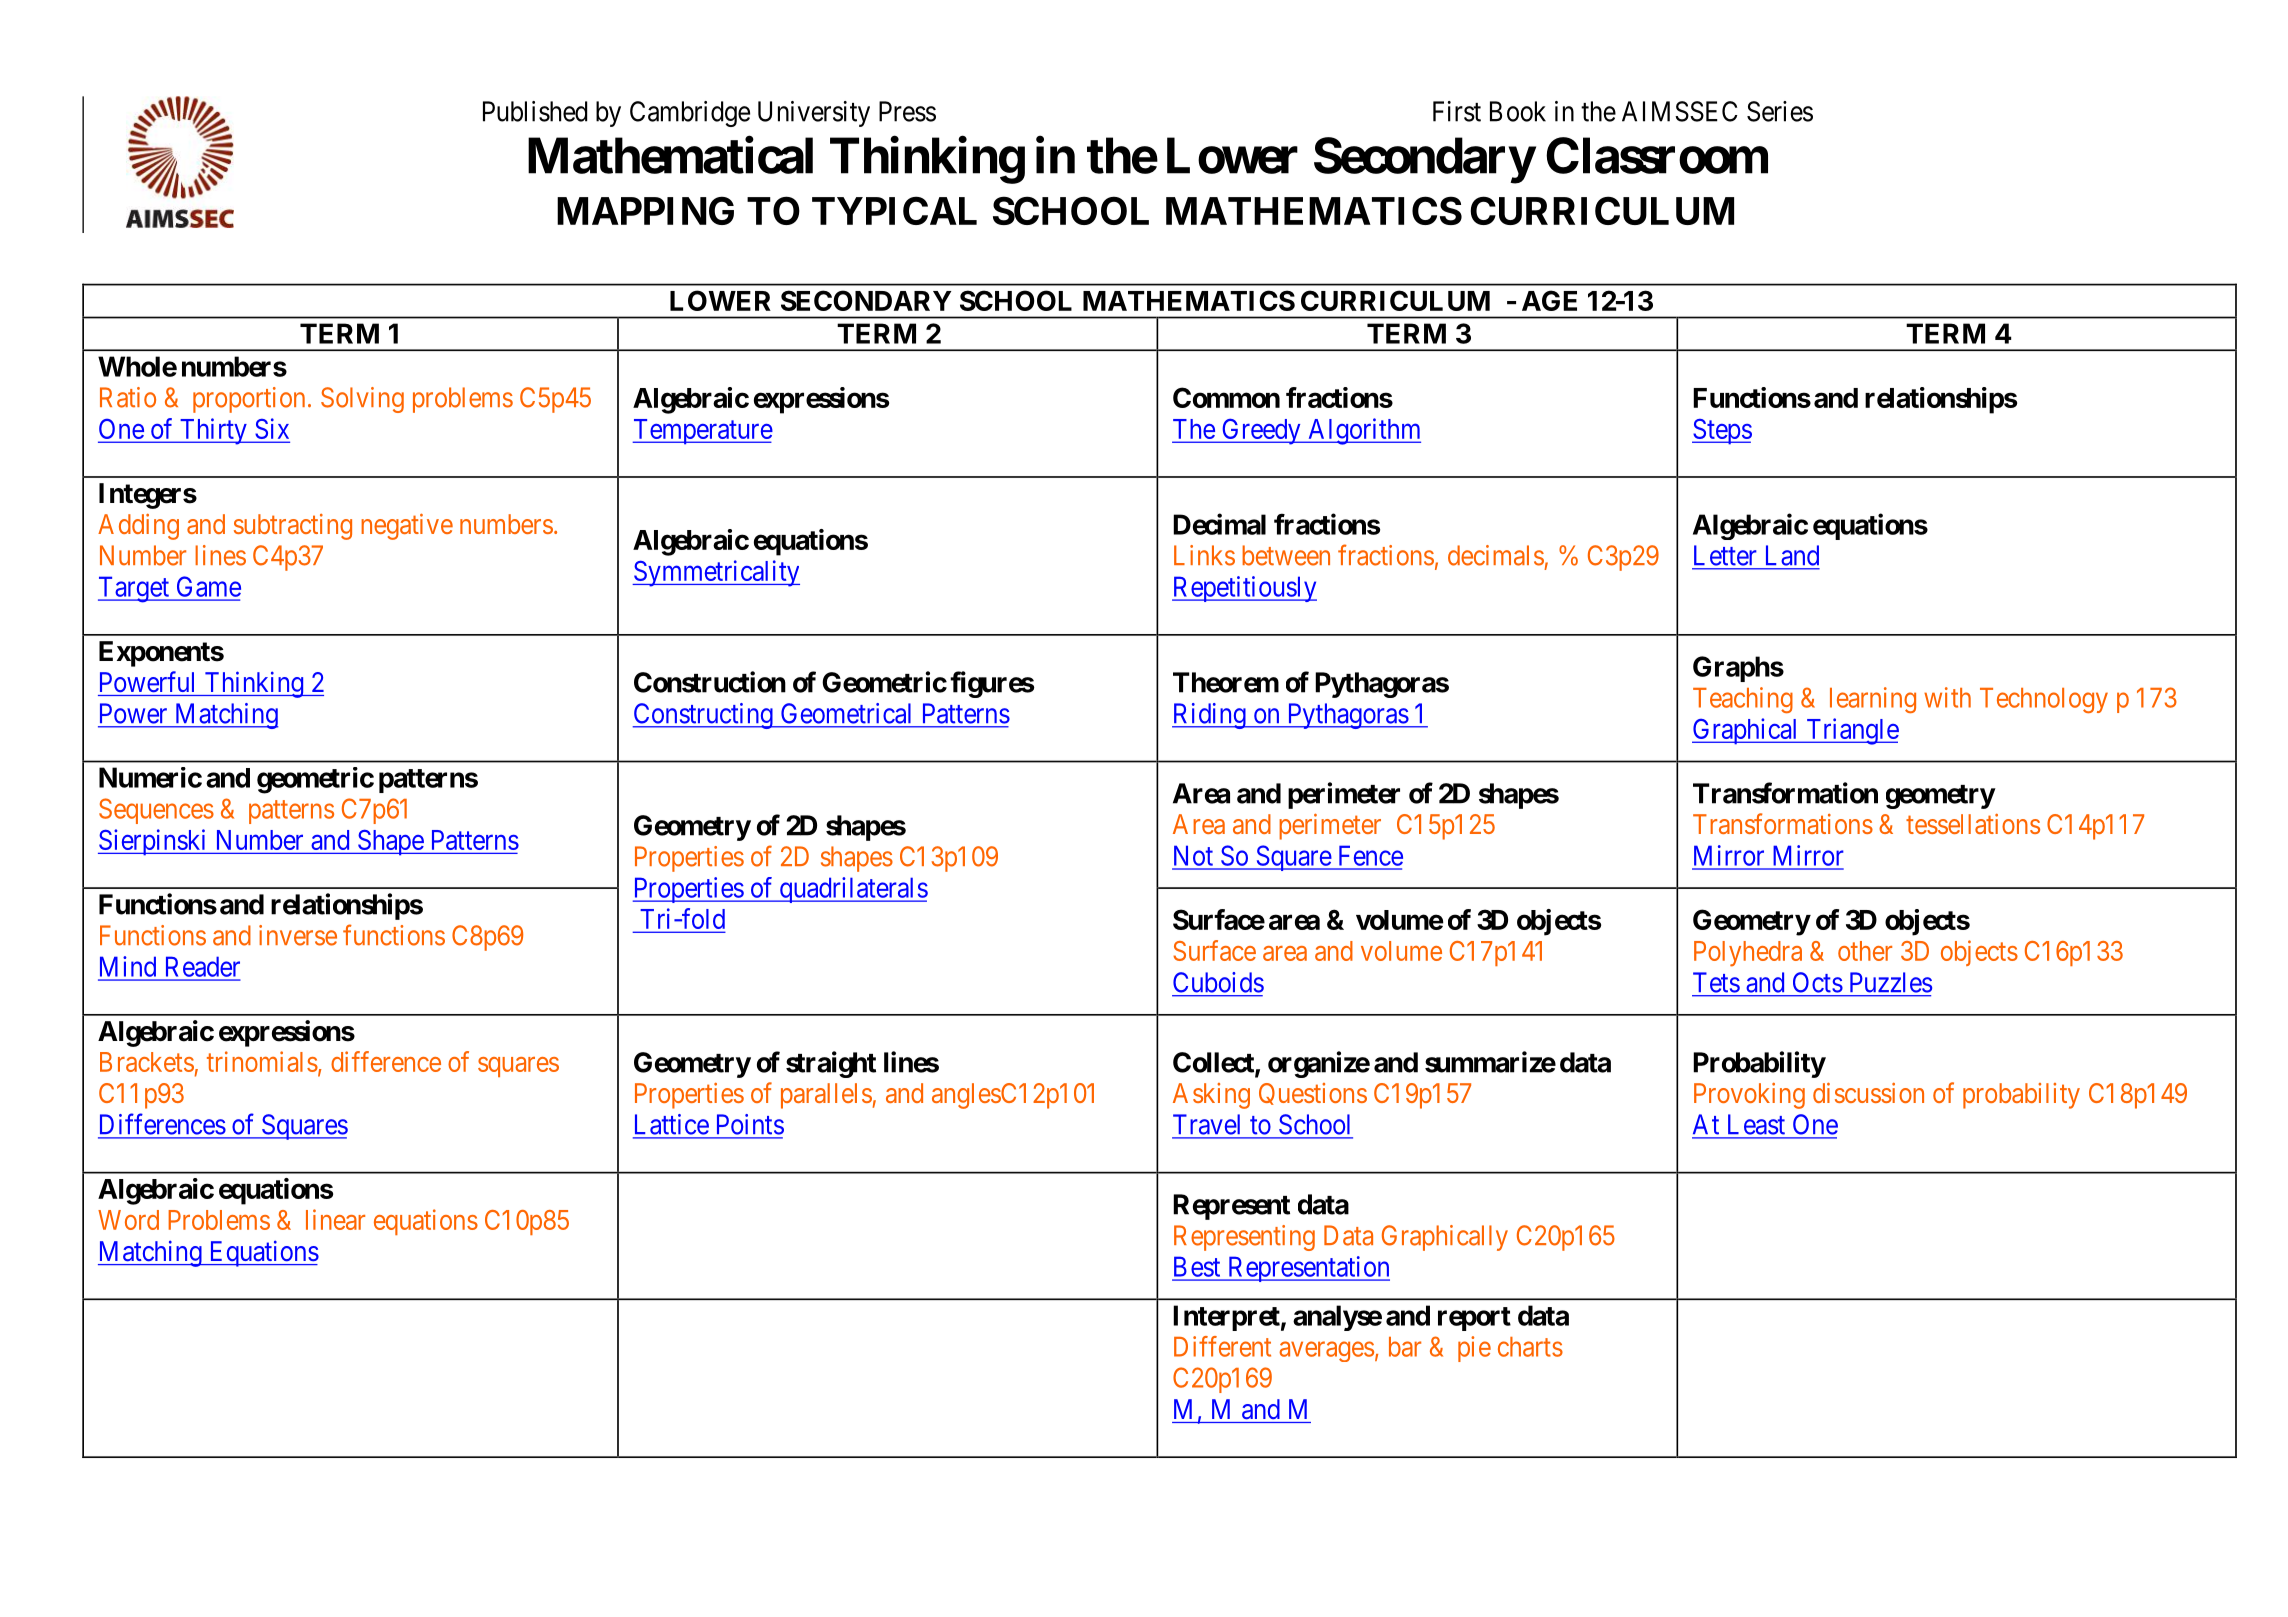  I want to click on charts, so click(1530, 1347).
